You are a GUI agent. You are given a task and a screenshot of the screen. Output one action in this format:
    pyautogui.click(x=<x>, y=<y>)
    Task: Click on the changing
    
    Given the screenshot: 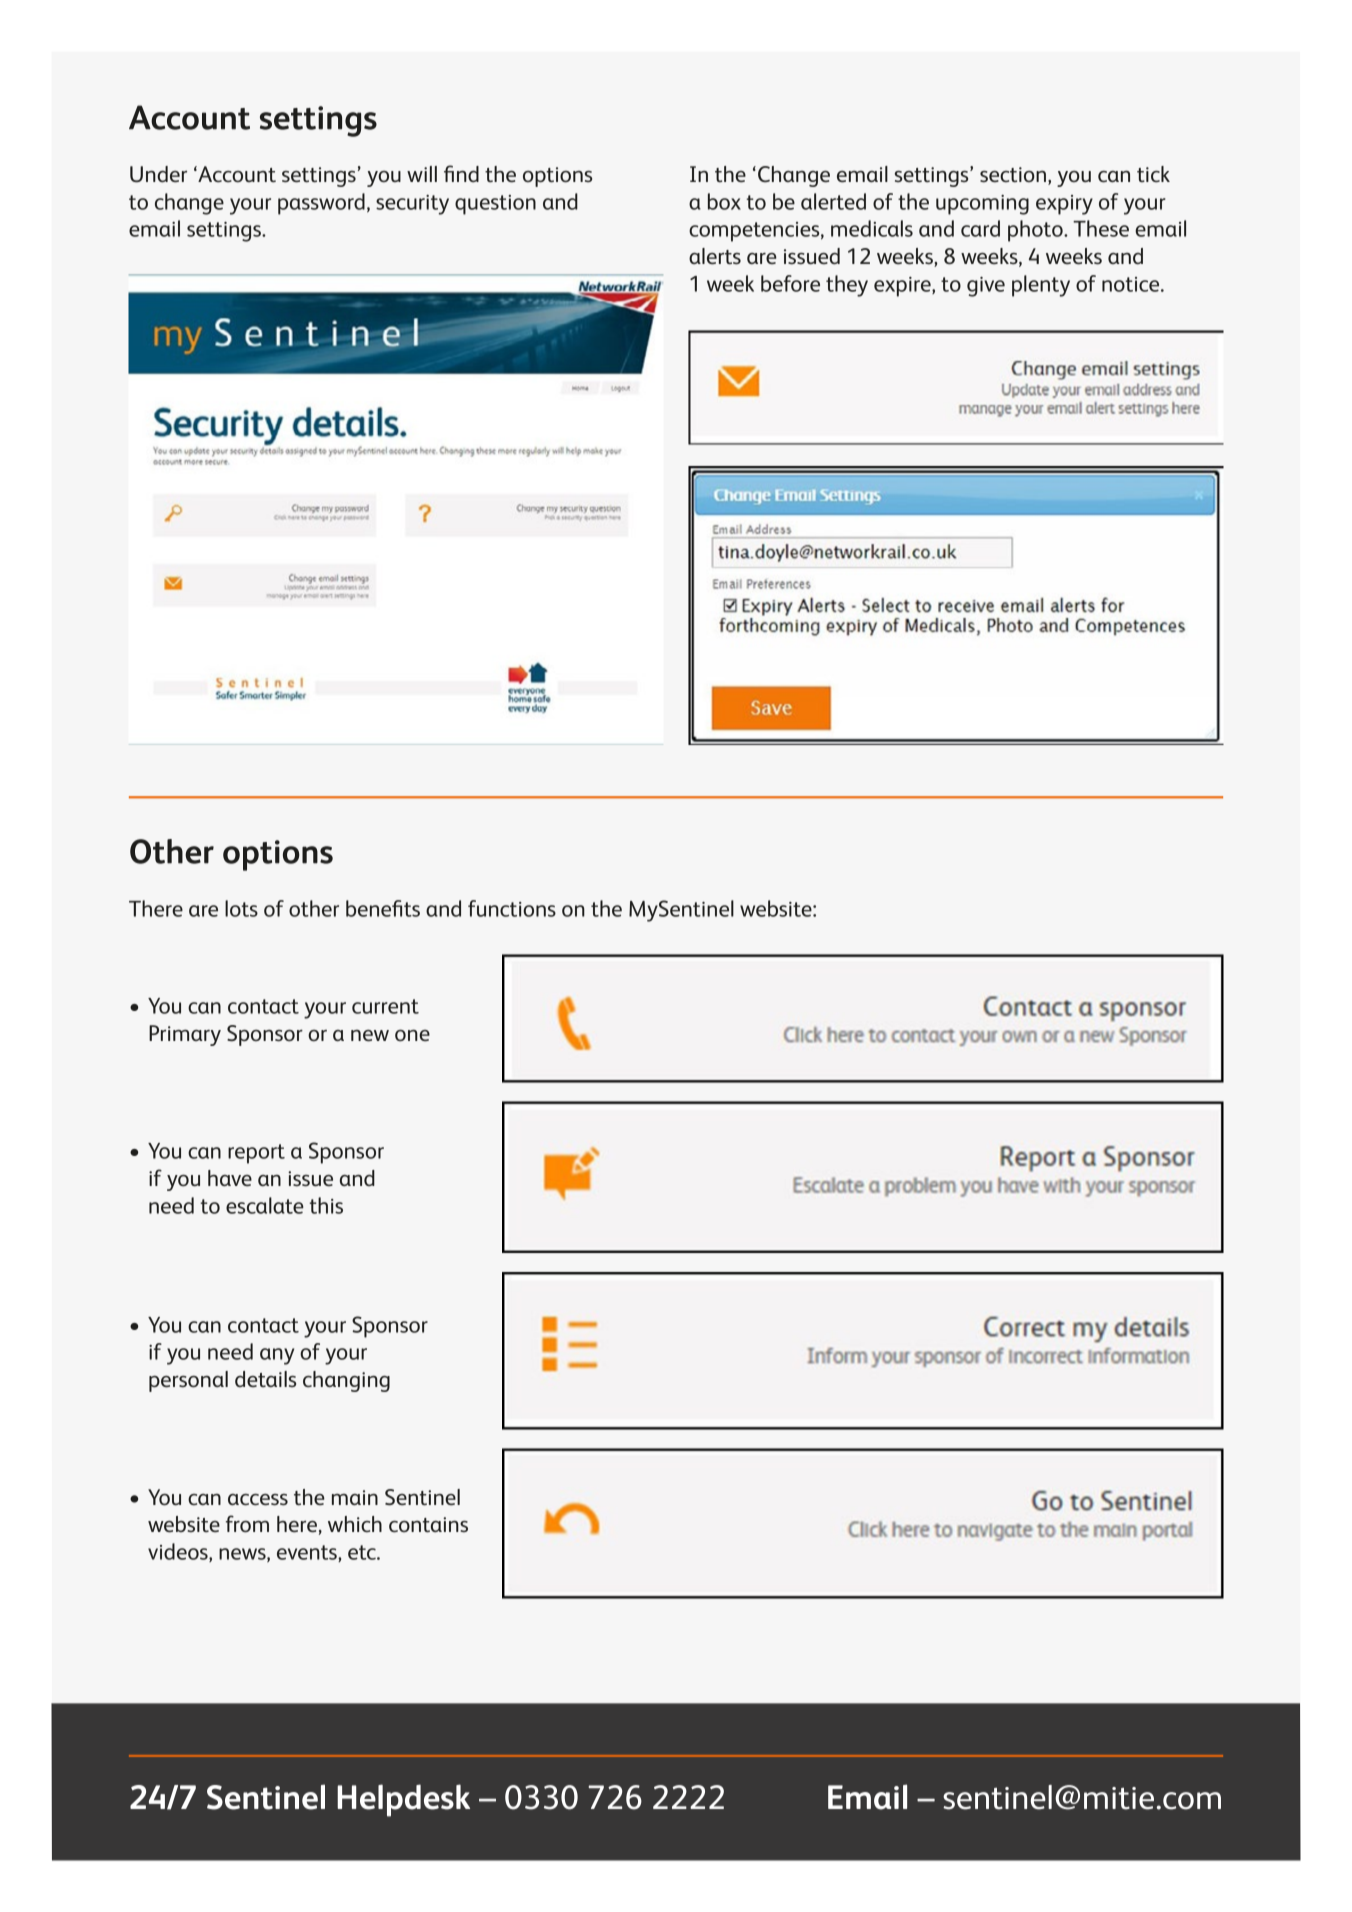 What is the action you would take?
    pyautogui.click(x=346, y=1381)
